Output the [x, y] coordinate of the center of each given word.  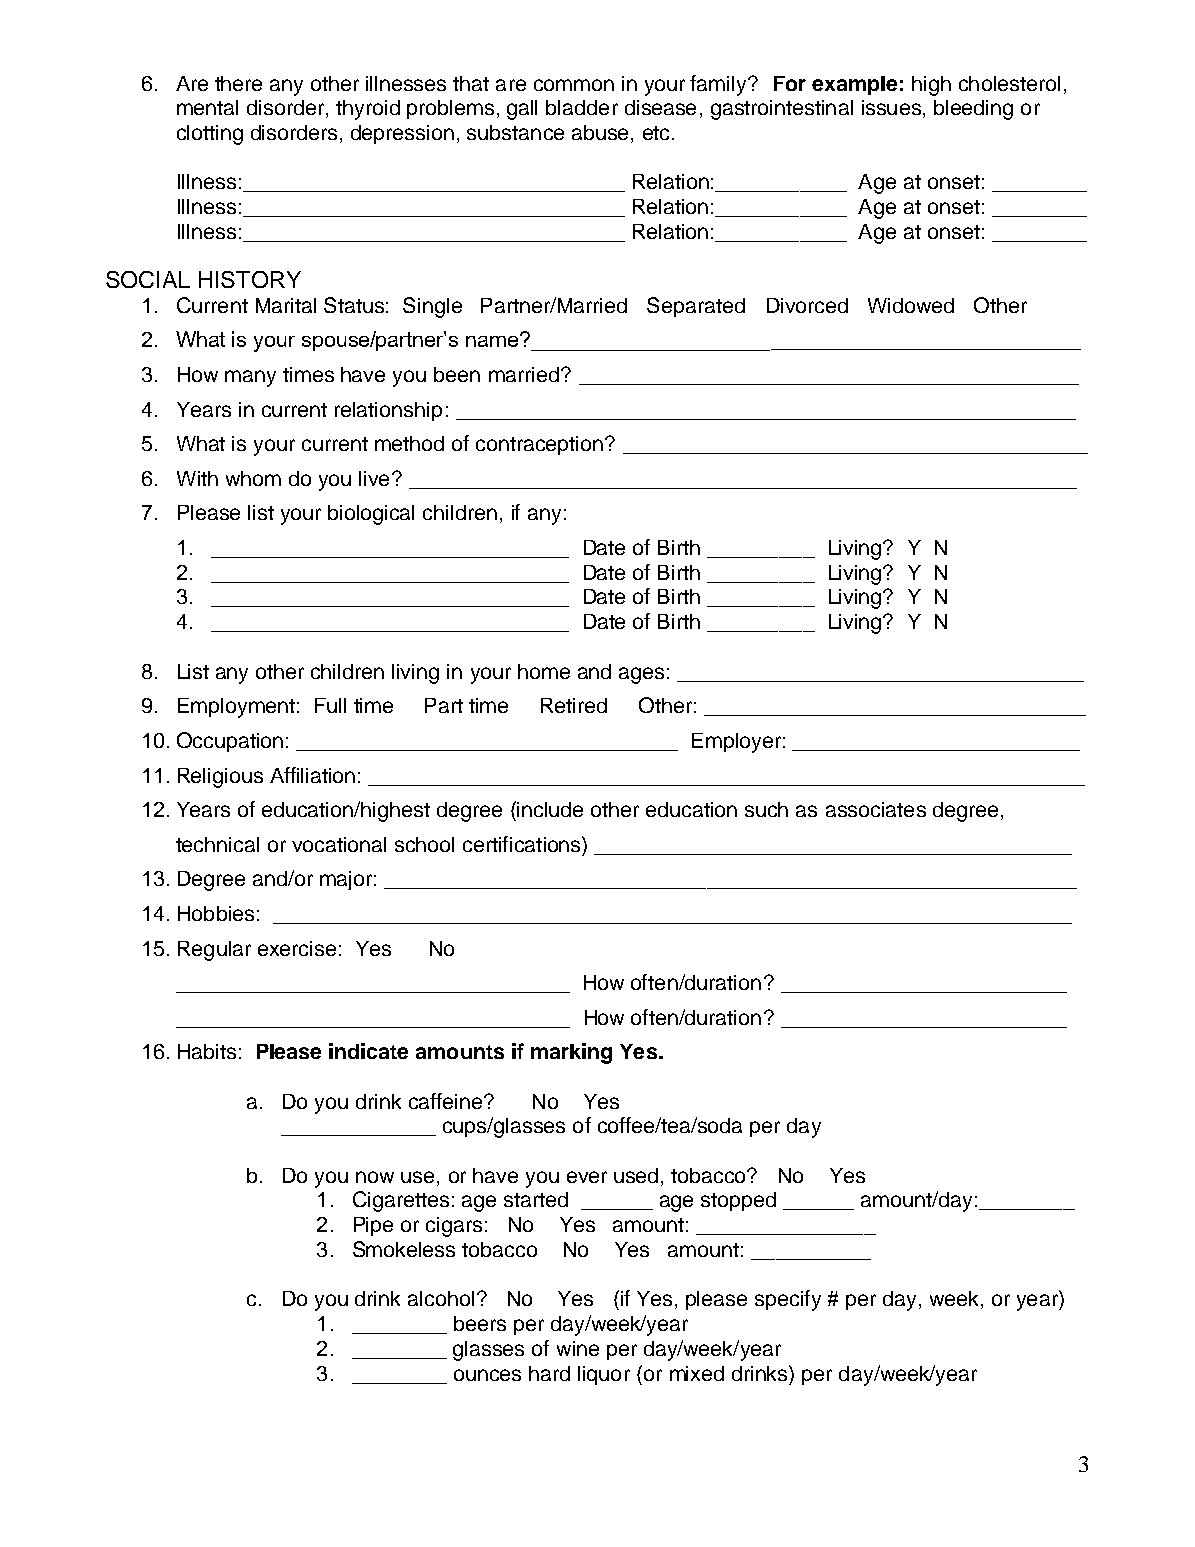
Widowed [911, 305]
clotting [210, 135]
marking [571, 1053]
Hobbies [216, 913]
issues [891, 107]
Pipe [373, 1226]
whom [253, 478]
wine [578, 1348]
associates [876, 809]
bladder [582, 107]
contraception [539, 445]
